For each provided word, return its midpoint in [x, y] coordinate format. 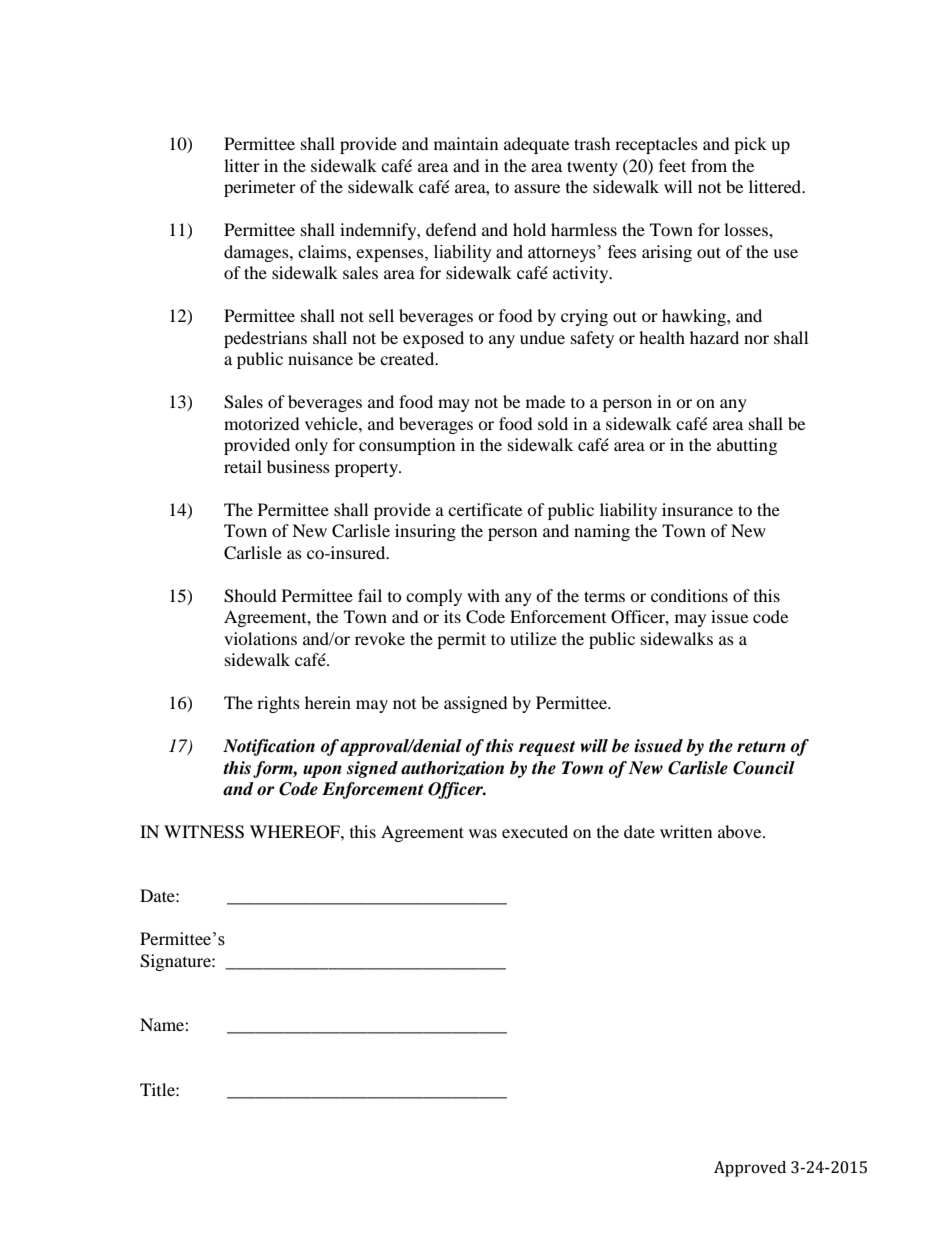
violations [260, 638]
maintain [466, 143]
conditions [689, 595]
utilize [533, 638]
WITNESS [204, 832]
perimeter [260, 188]
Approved [750, 1169]
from [709, 165]
